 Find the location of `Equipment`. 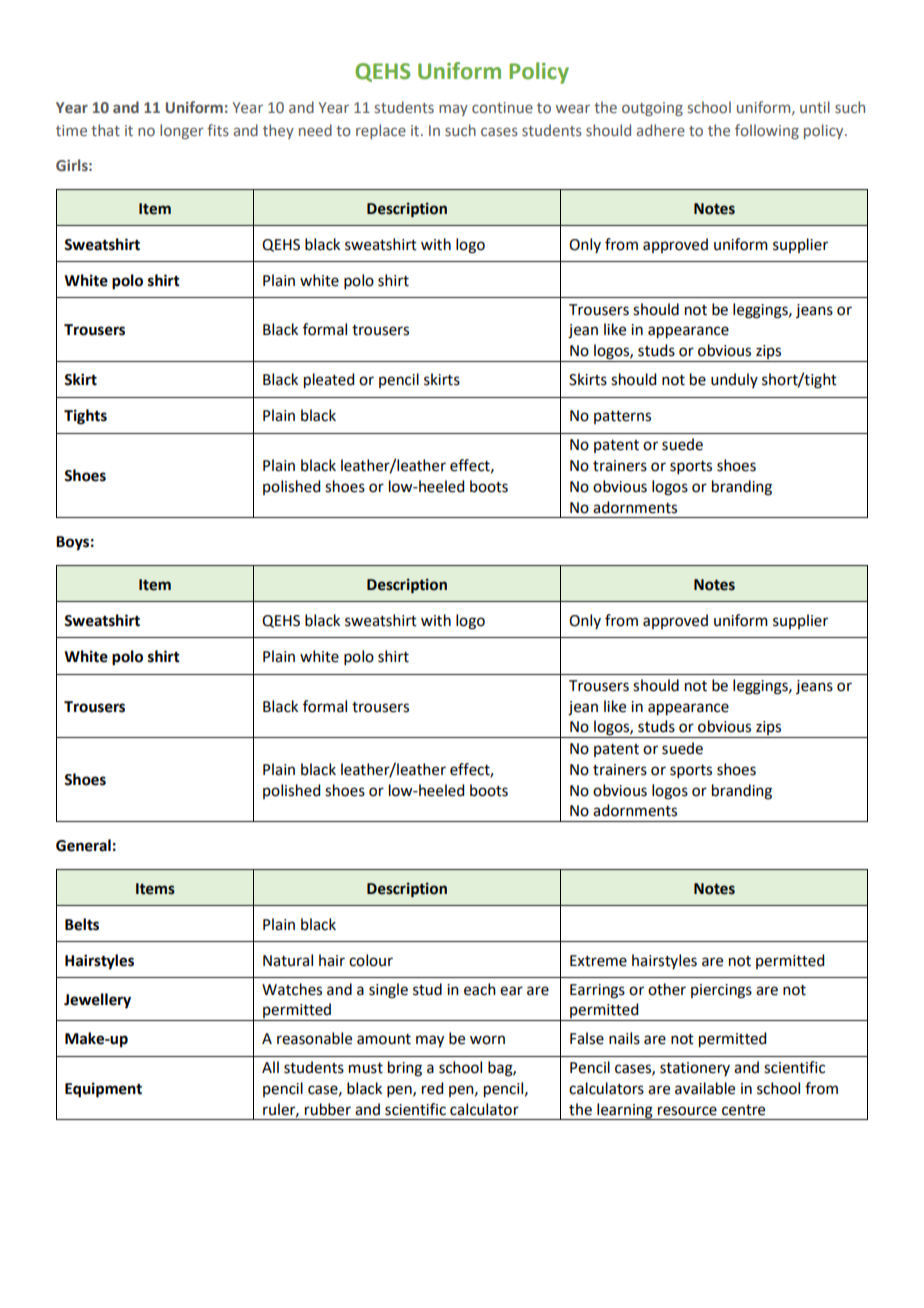

Equipment is located at coordinates (103, 1090).
